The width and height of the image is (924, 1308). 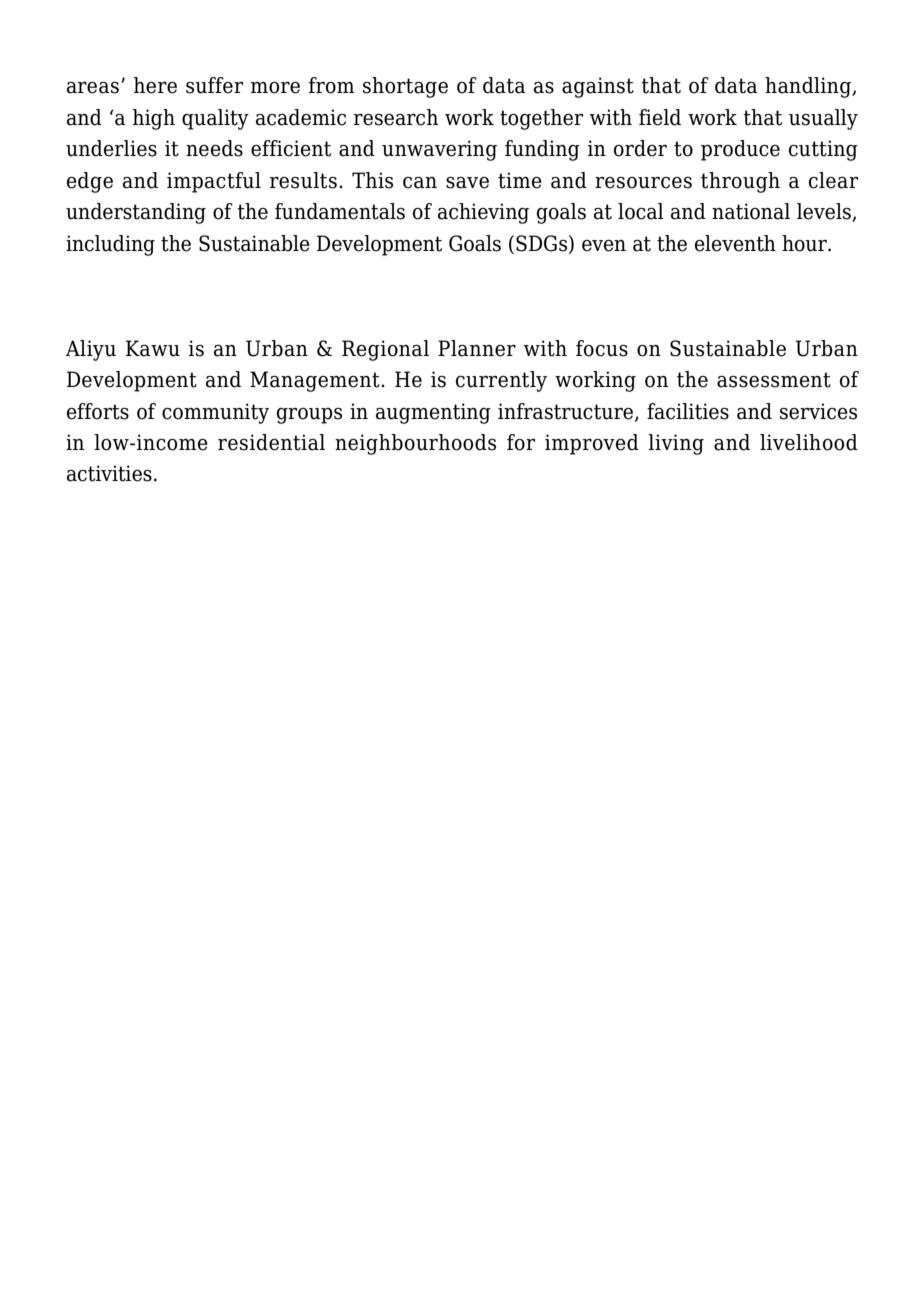 What do you see at coordinates (110, 245) in the image?
I see `including` at bounding box center [110, 245].
